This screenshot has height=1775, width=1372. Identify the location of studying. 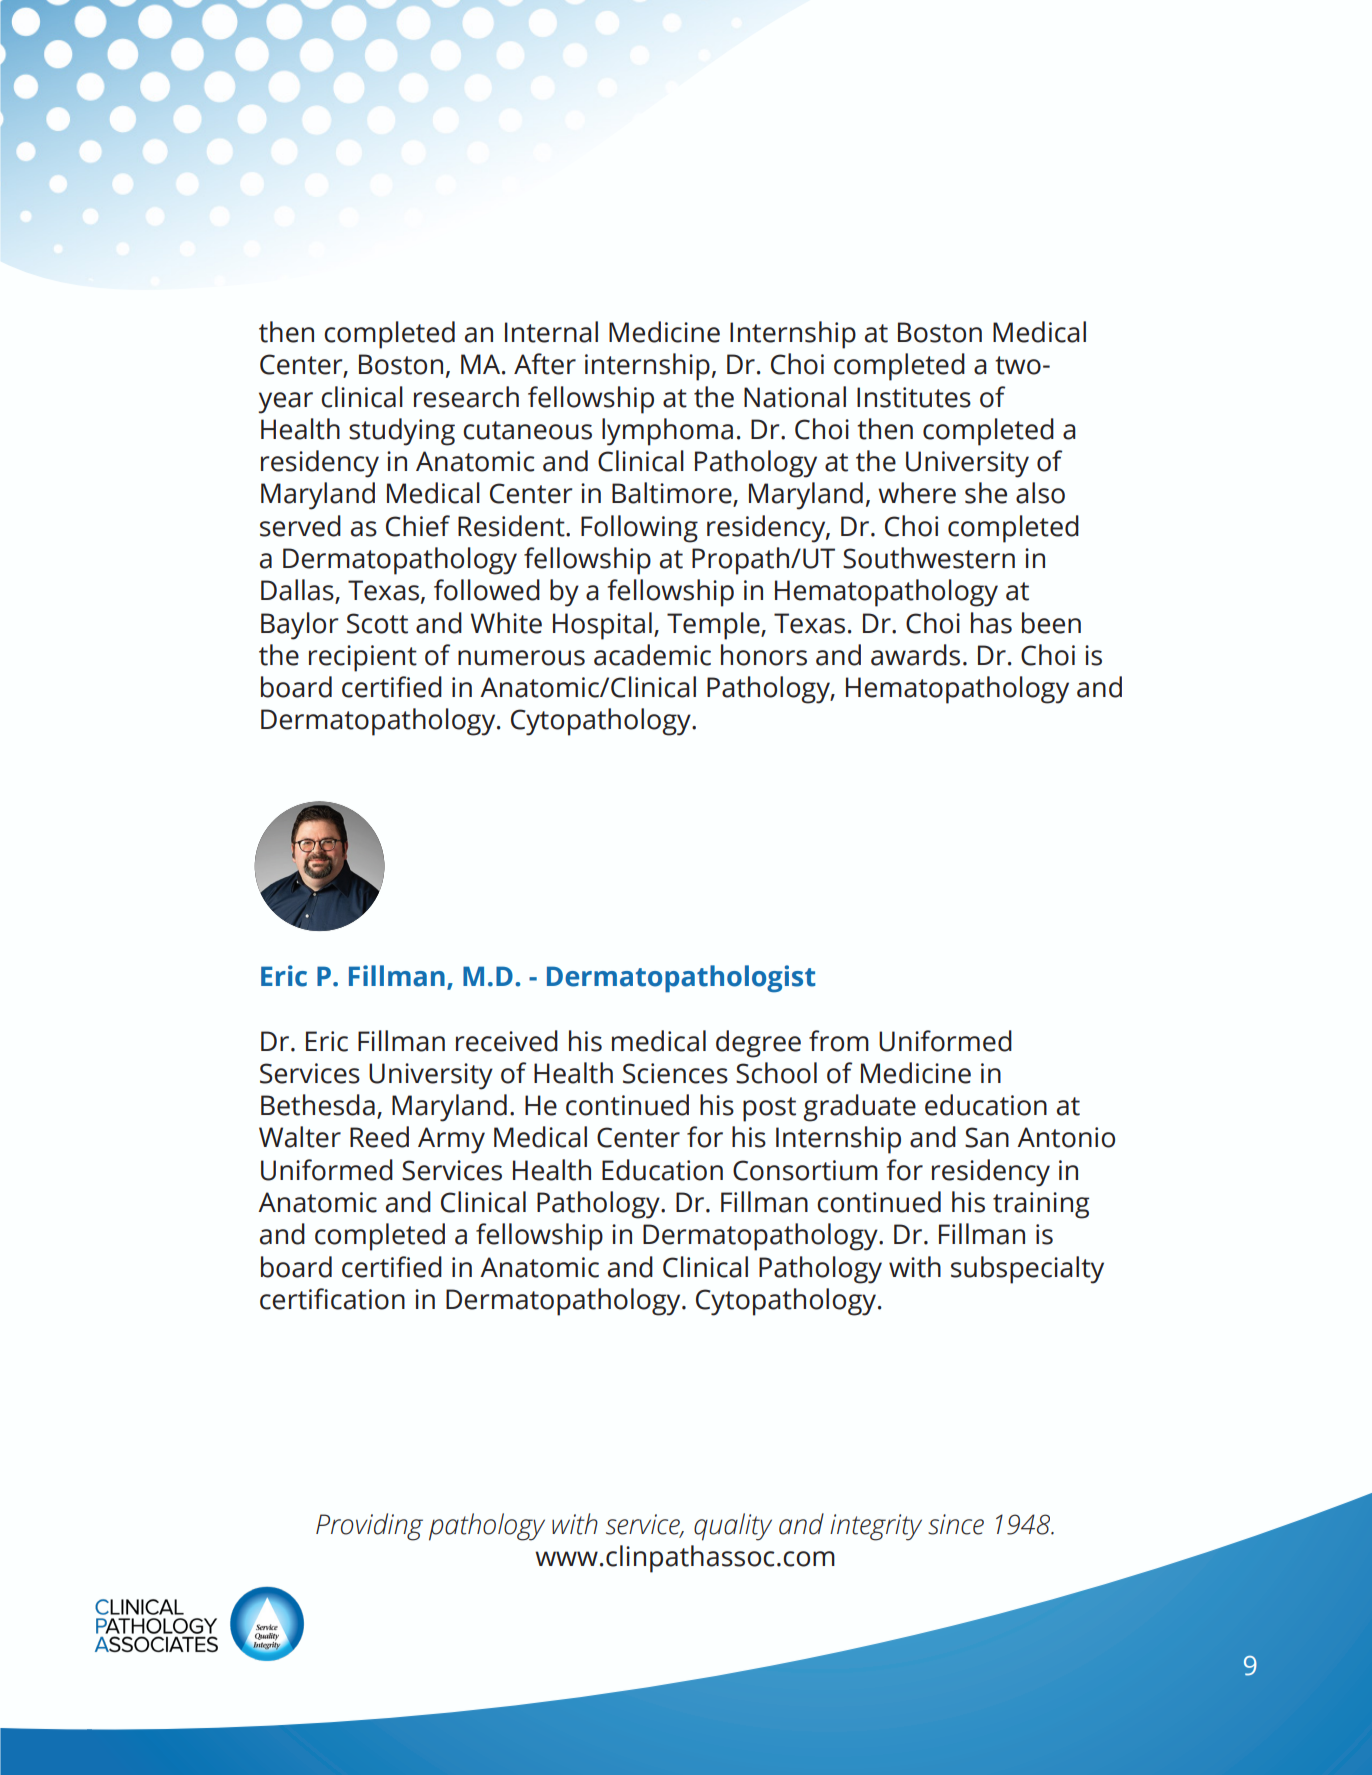
(402, 432).
